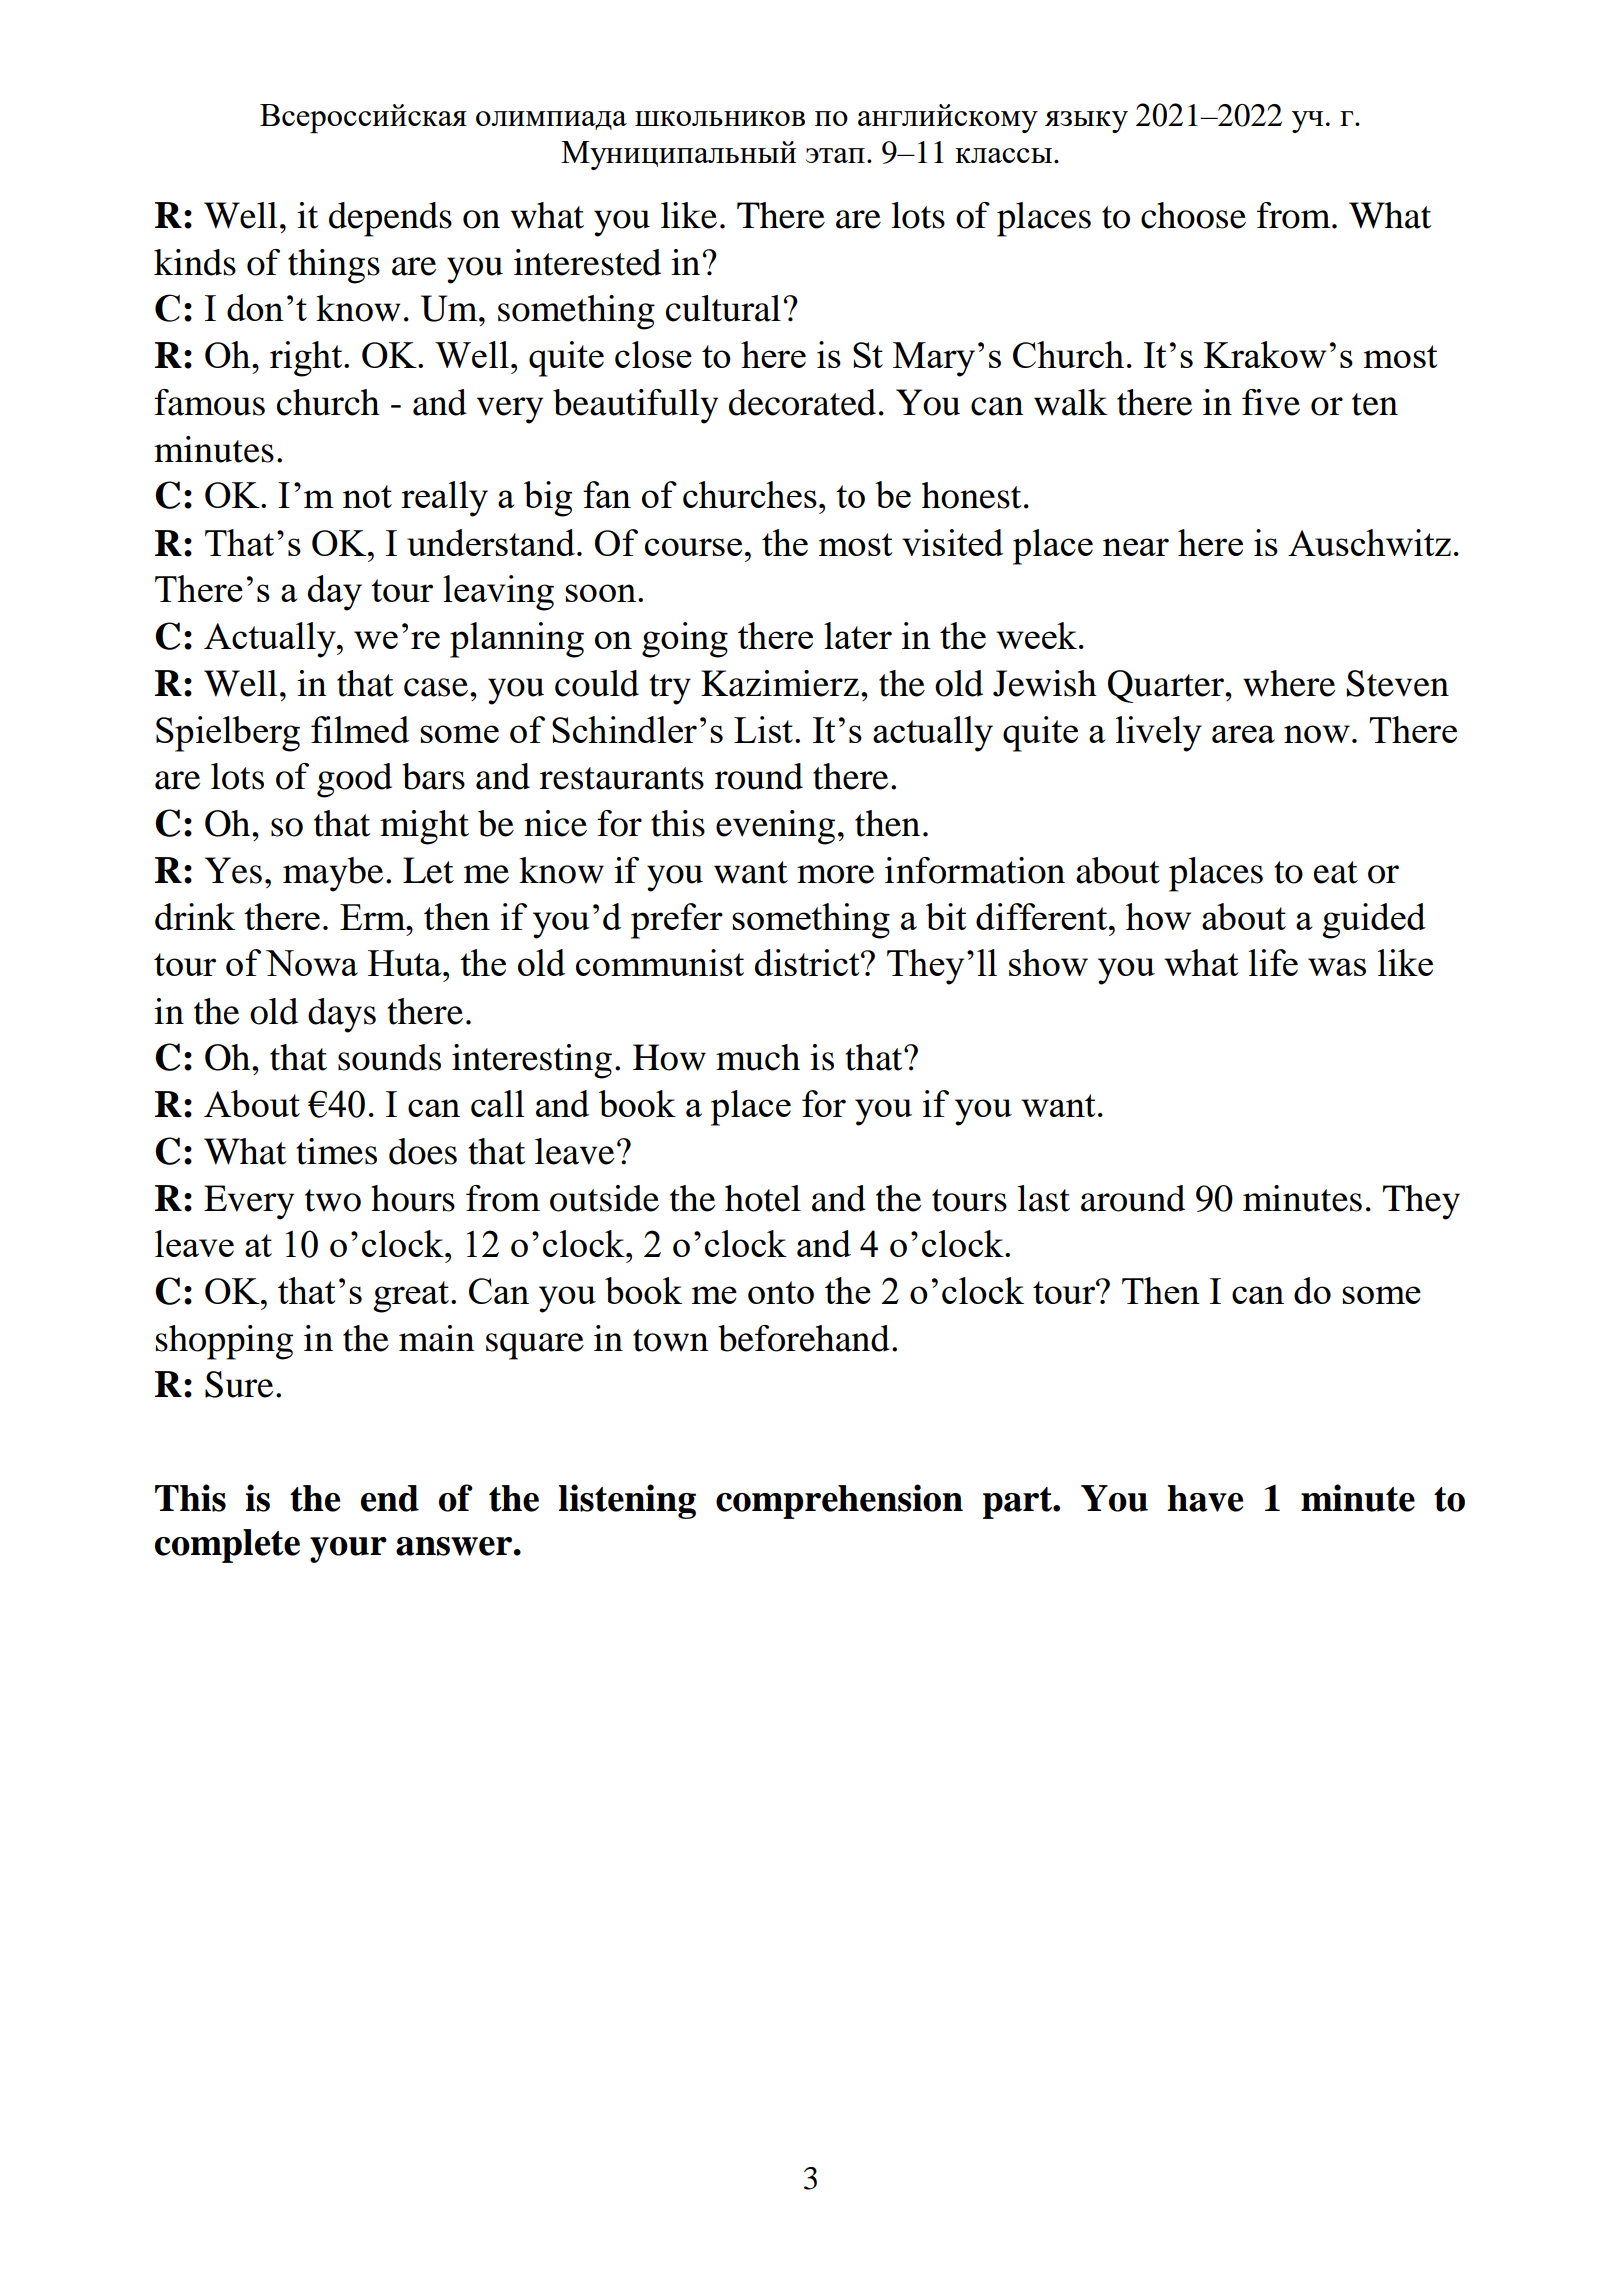 This screenshot has width=1622, height=2294. I want to click on your, so click(348, 1550).
